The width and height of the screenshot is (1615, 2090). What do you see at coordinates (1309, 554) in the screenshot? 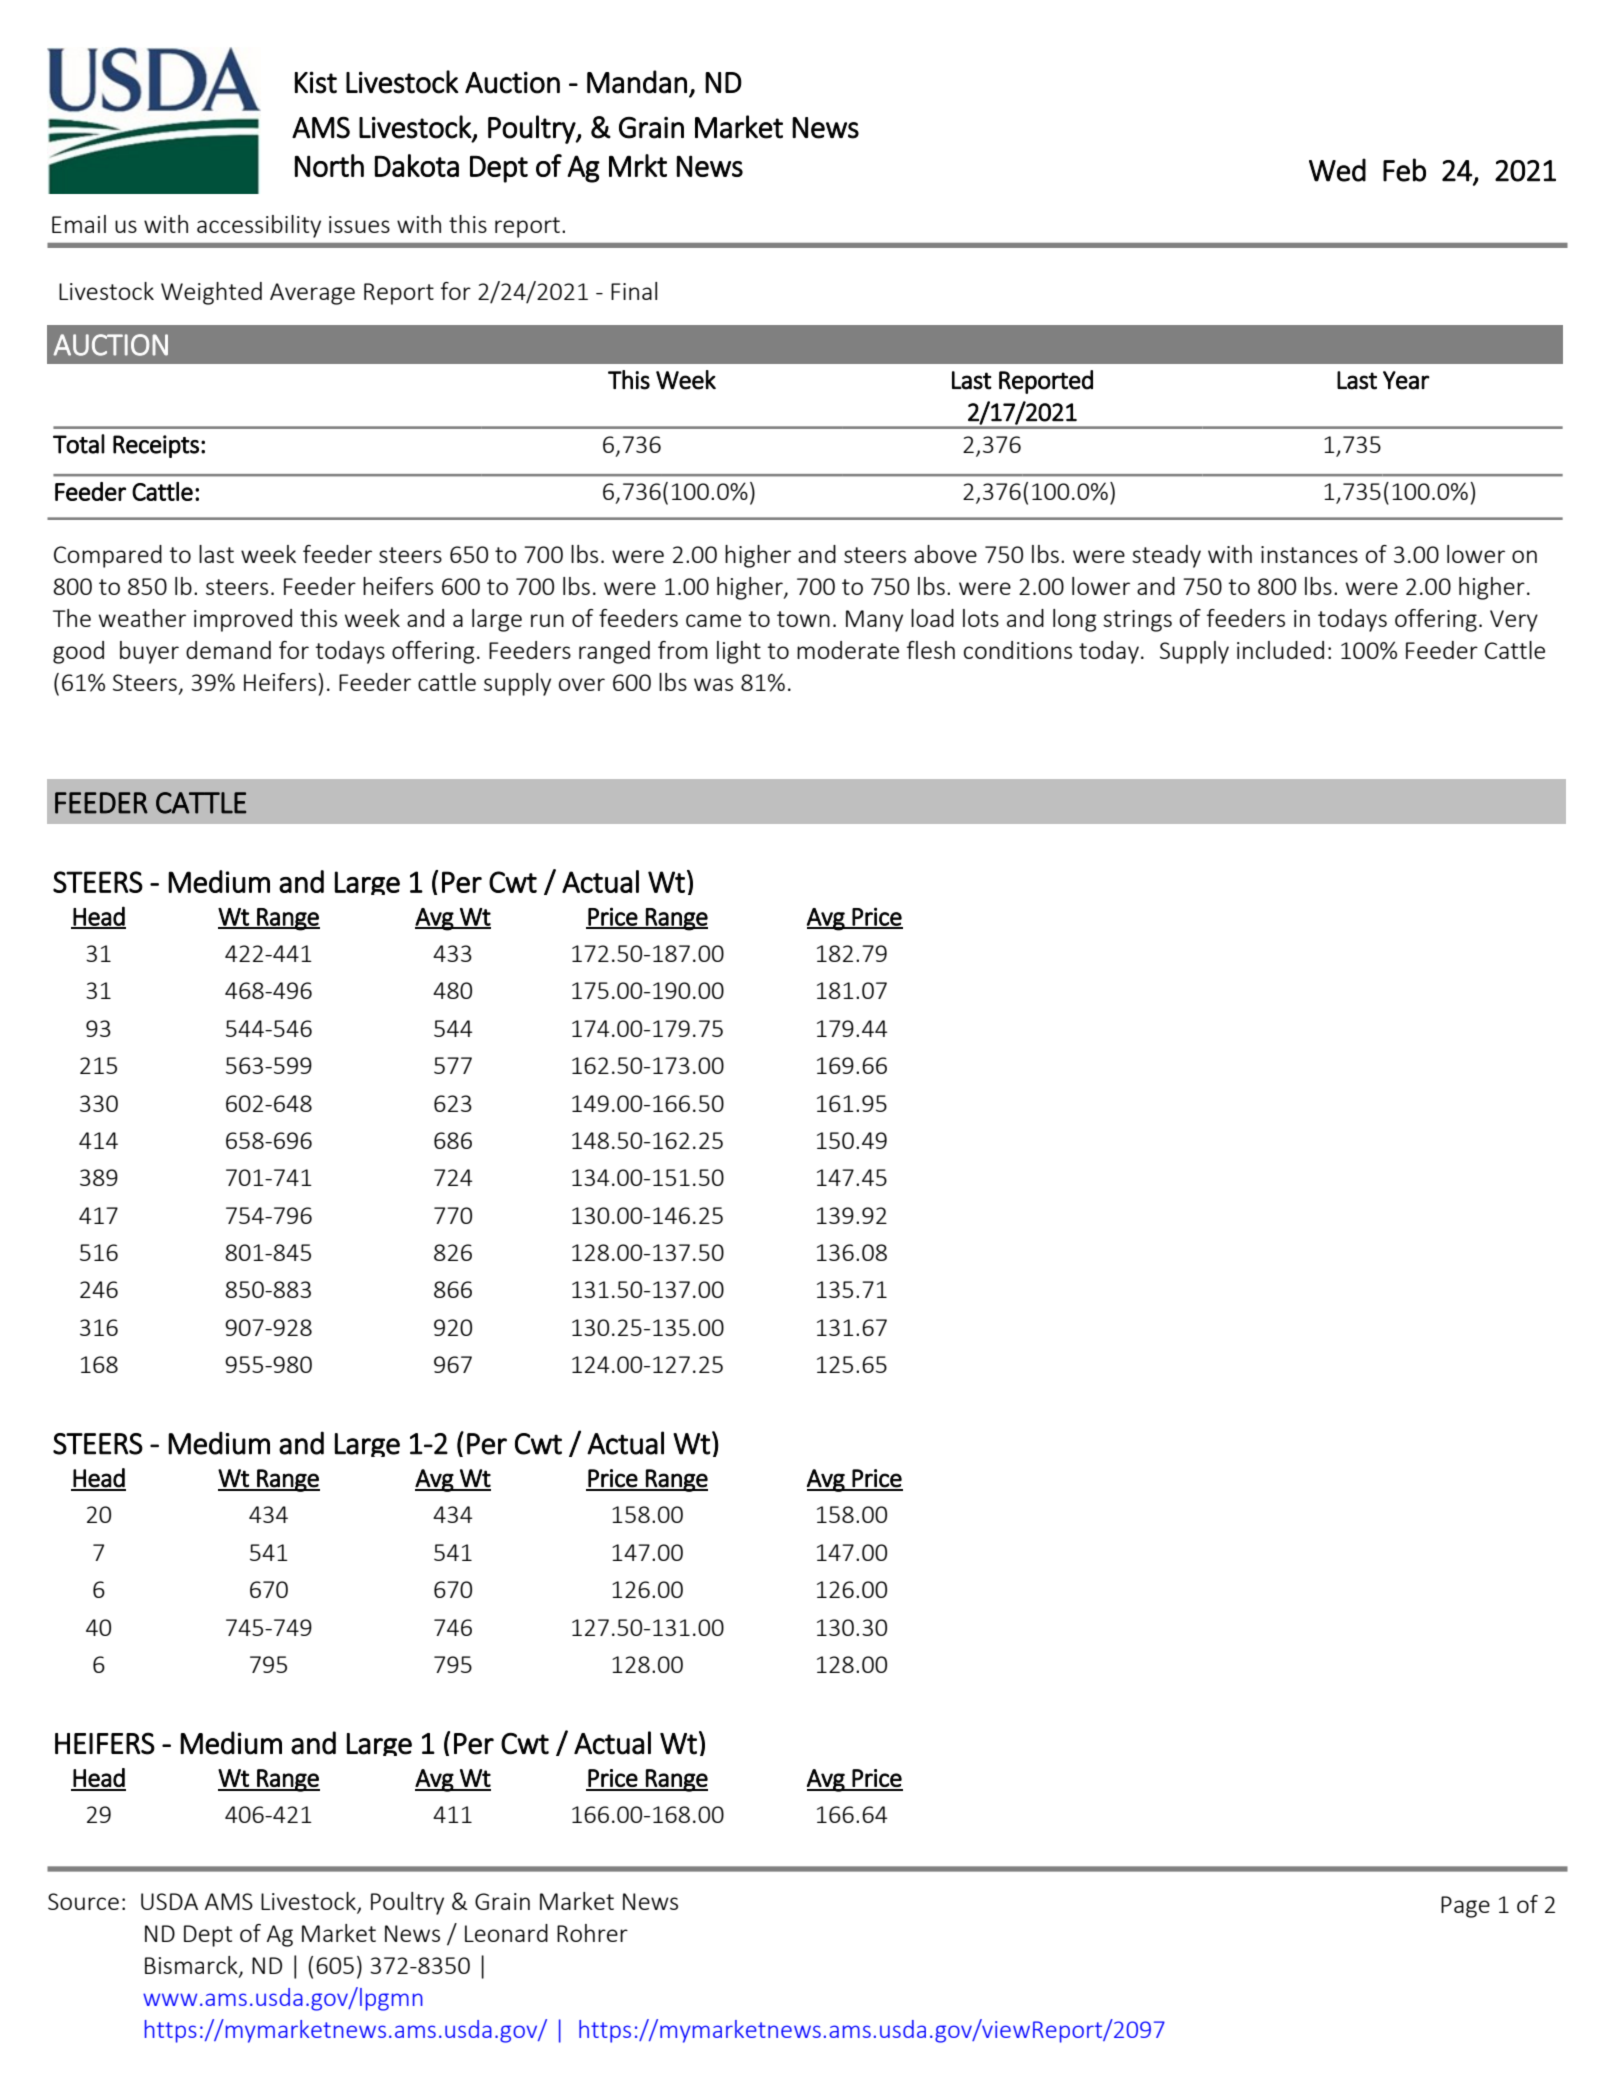
I see `instances` at bounding box center [1309, 554].
